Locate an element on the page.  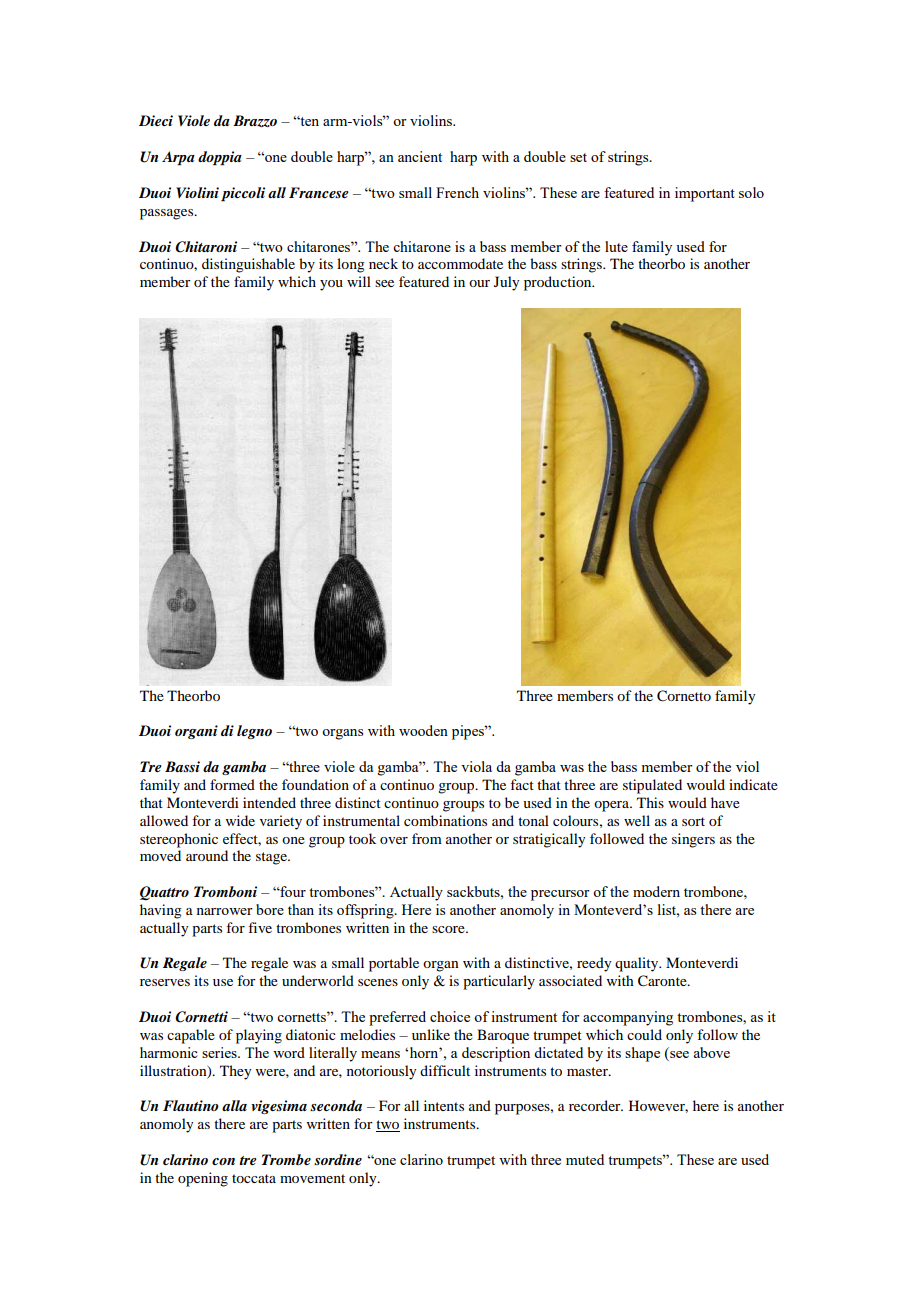
French is located at coordinates (457, 192).
